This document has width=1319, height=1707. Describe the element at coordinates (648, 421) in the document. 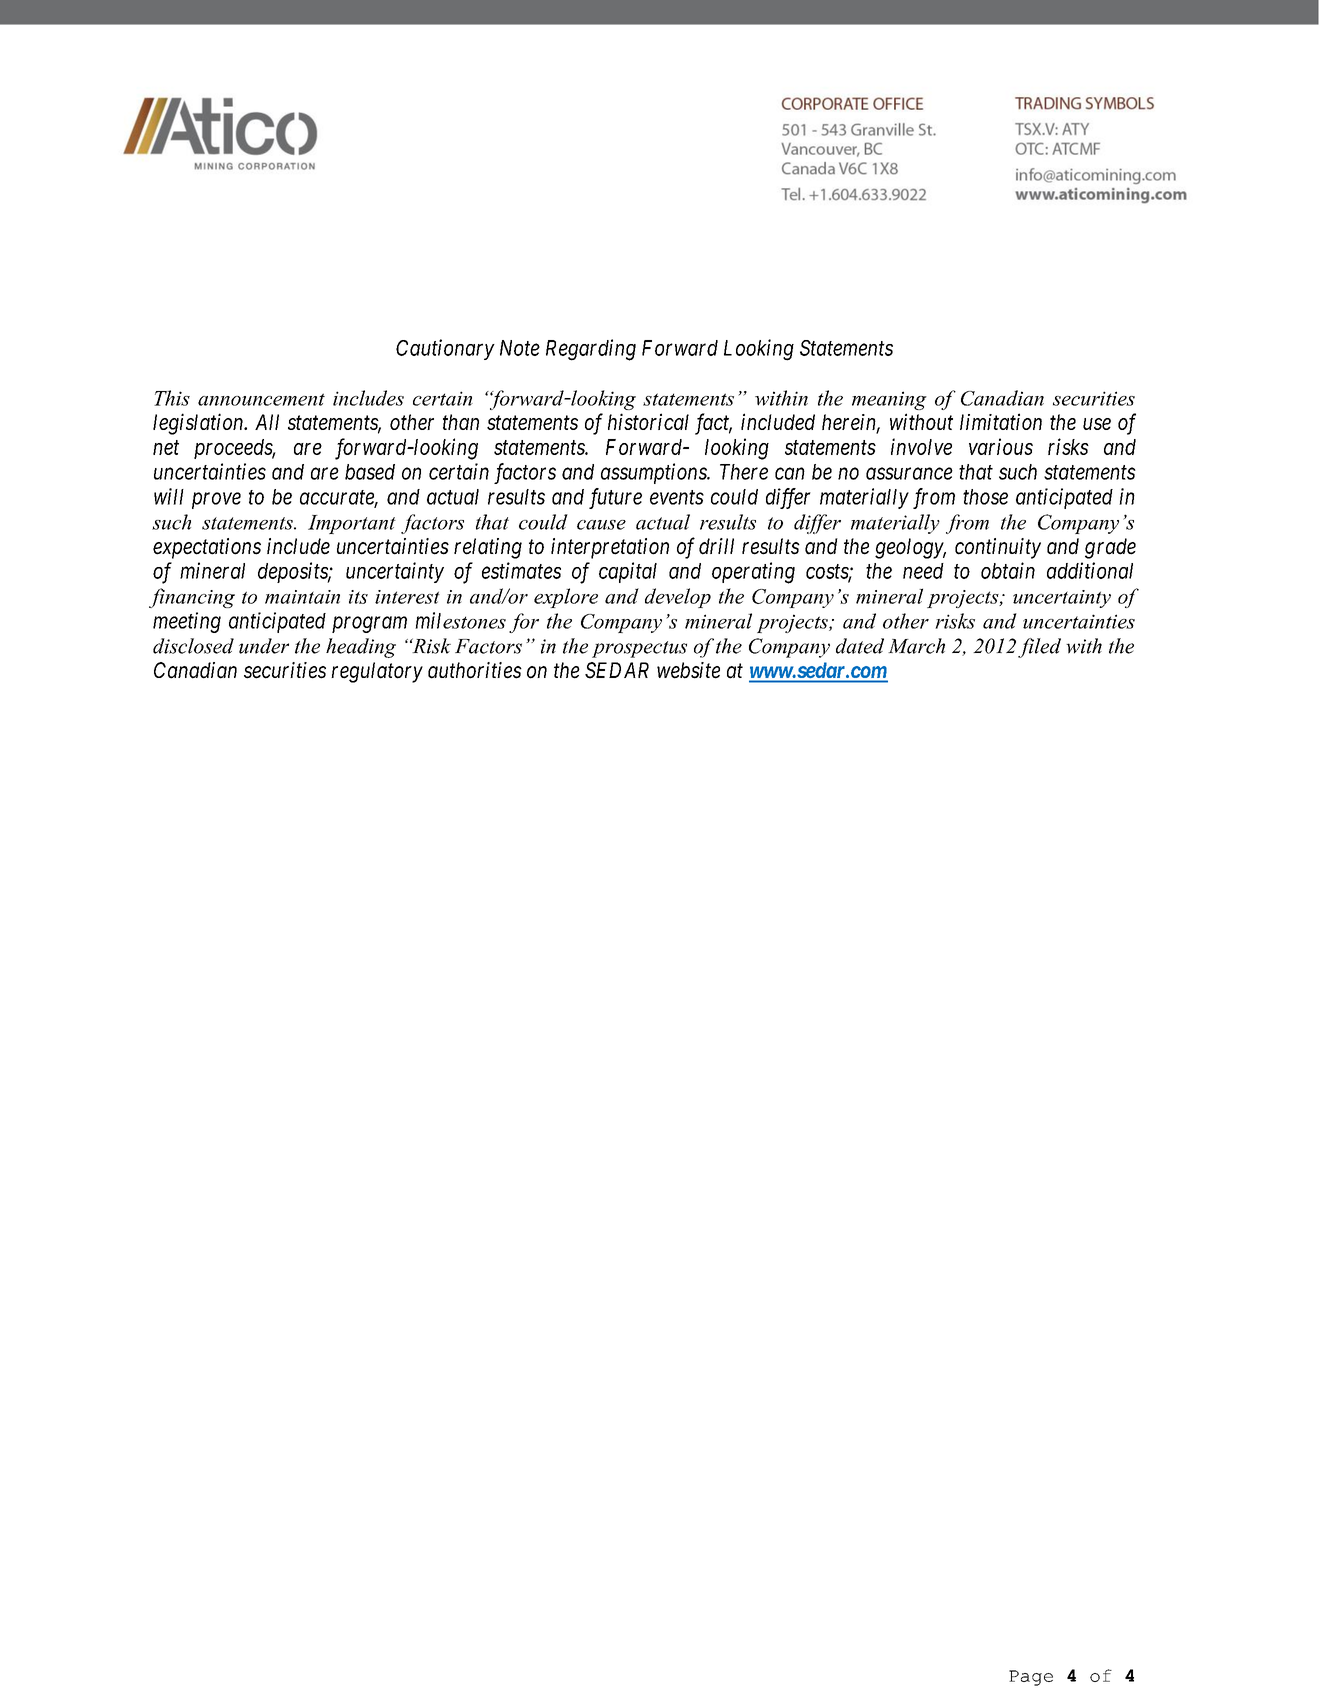

I see `historical` at that location.
